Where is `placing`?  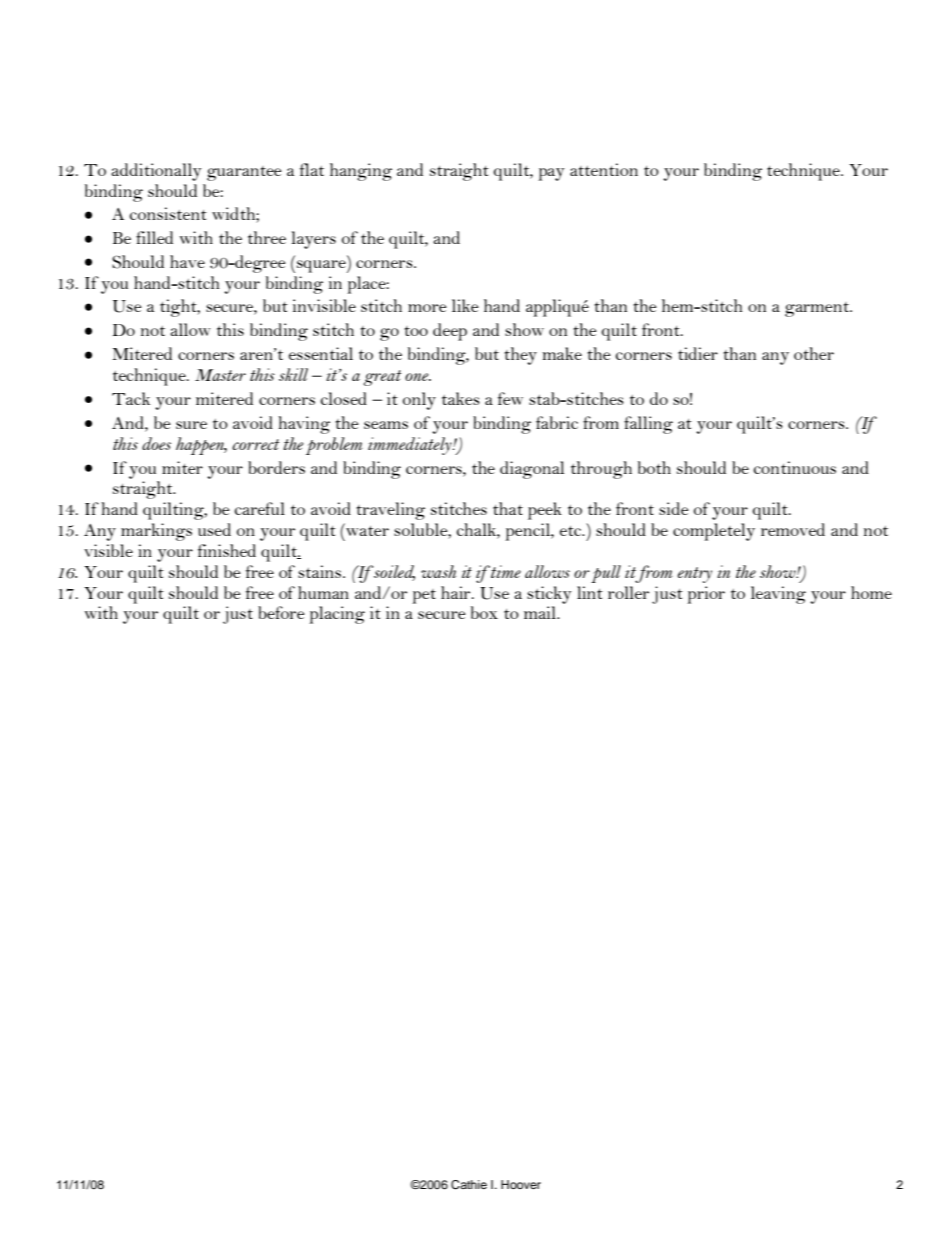 placing is located at coordinates (337, 615).
